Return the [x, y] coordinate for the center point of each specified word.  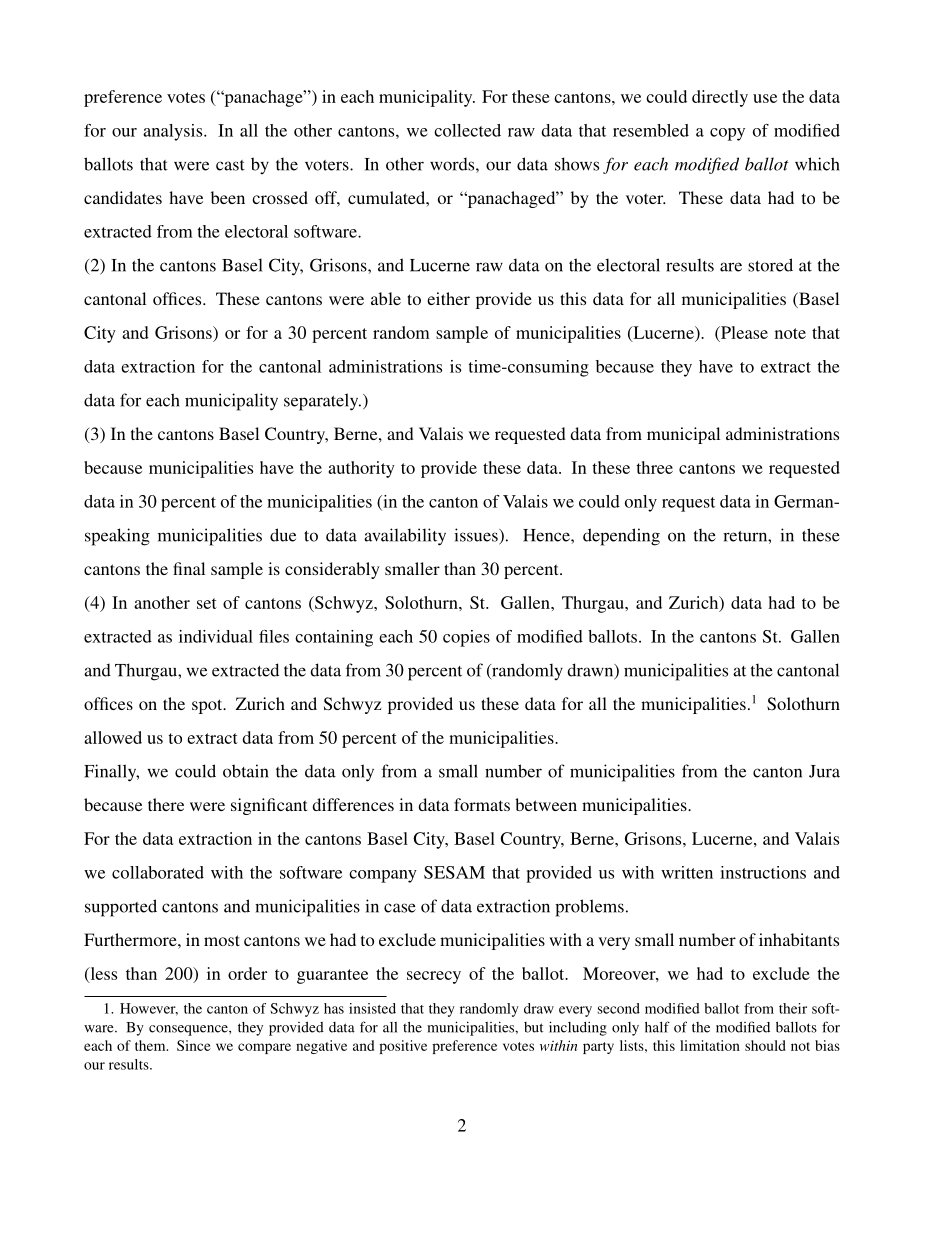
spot [208, 706]
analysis [174, 132]
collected [467, 130]
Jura [824, 771]
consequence [189, 1030]
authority [361, 469]
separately [322, 402]
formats [482, 804]
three [654, 467]
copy [727, 134]
